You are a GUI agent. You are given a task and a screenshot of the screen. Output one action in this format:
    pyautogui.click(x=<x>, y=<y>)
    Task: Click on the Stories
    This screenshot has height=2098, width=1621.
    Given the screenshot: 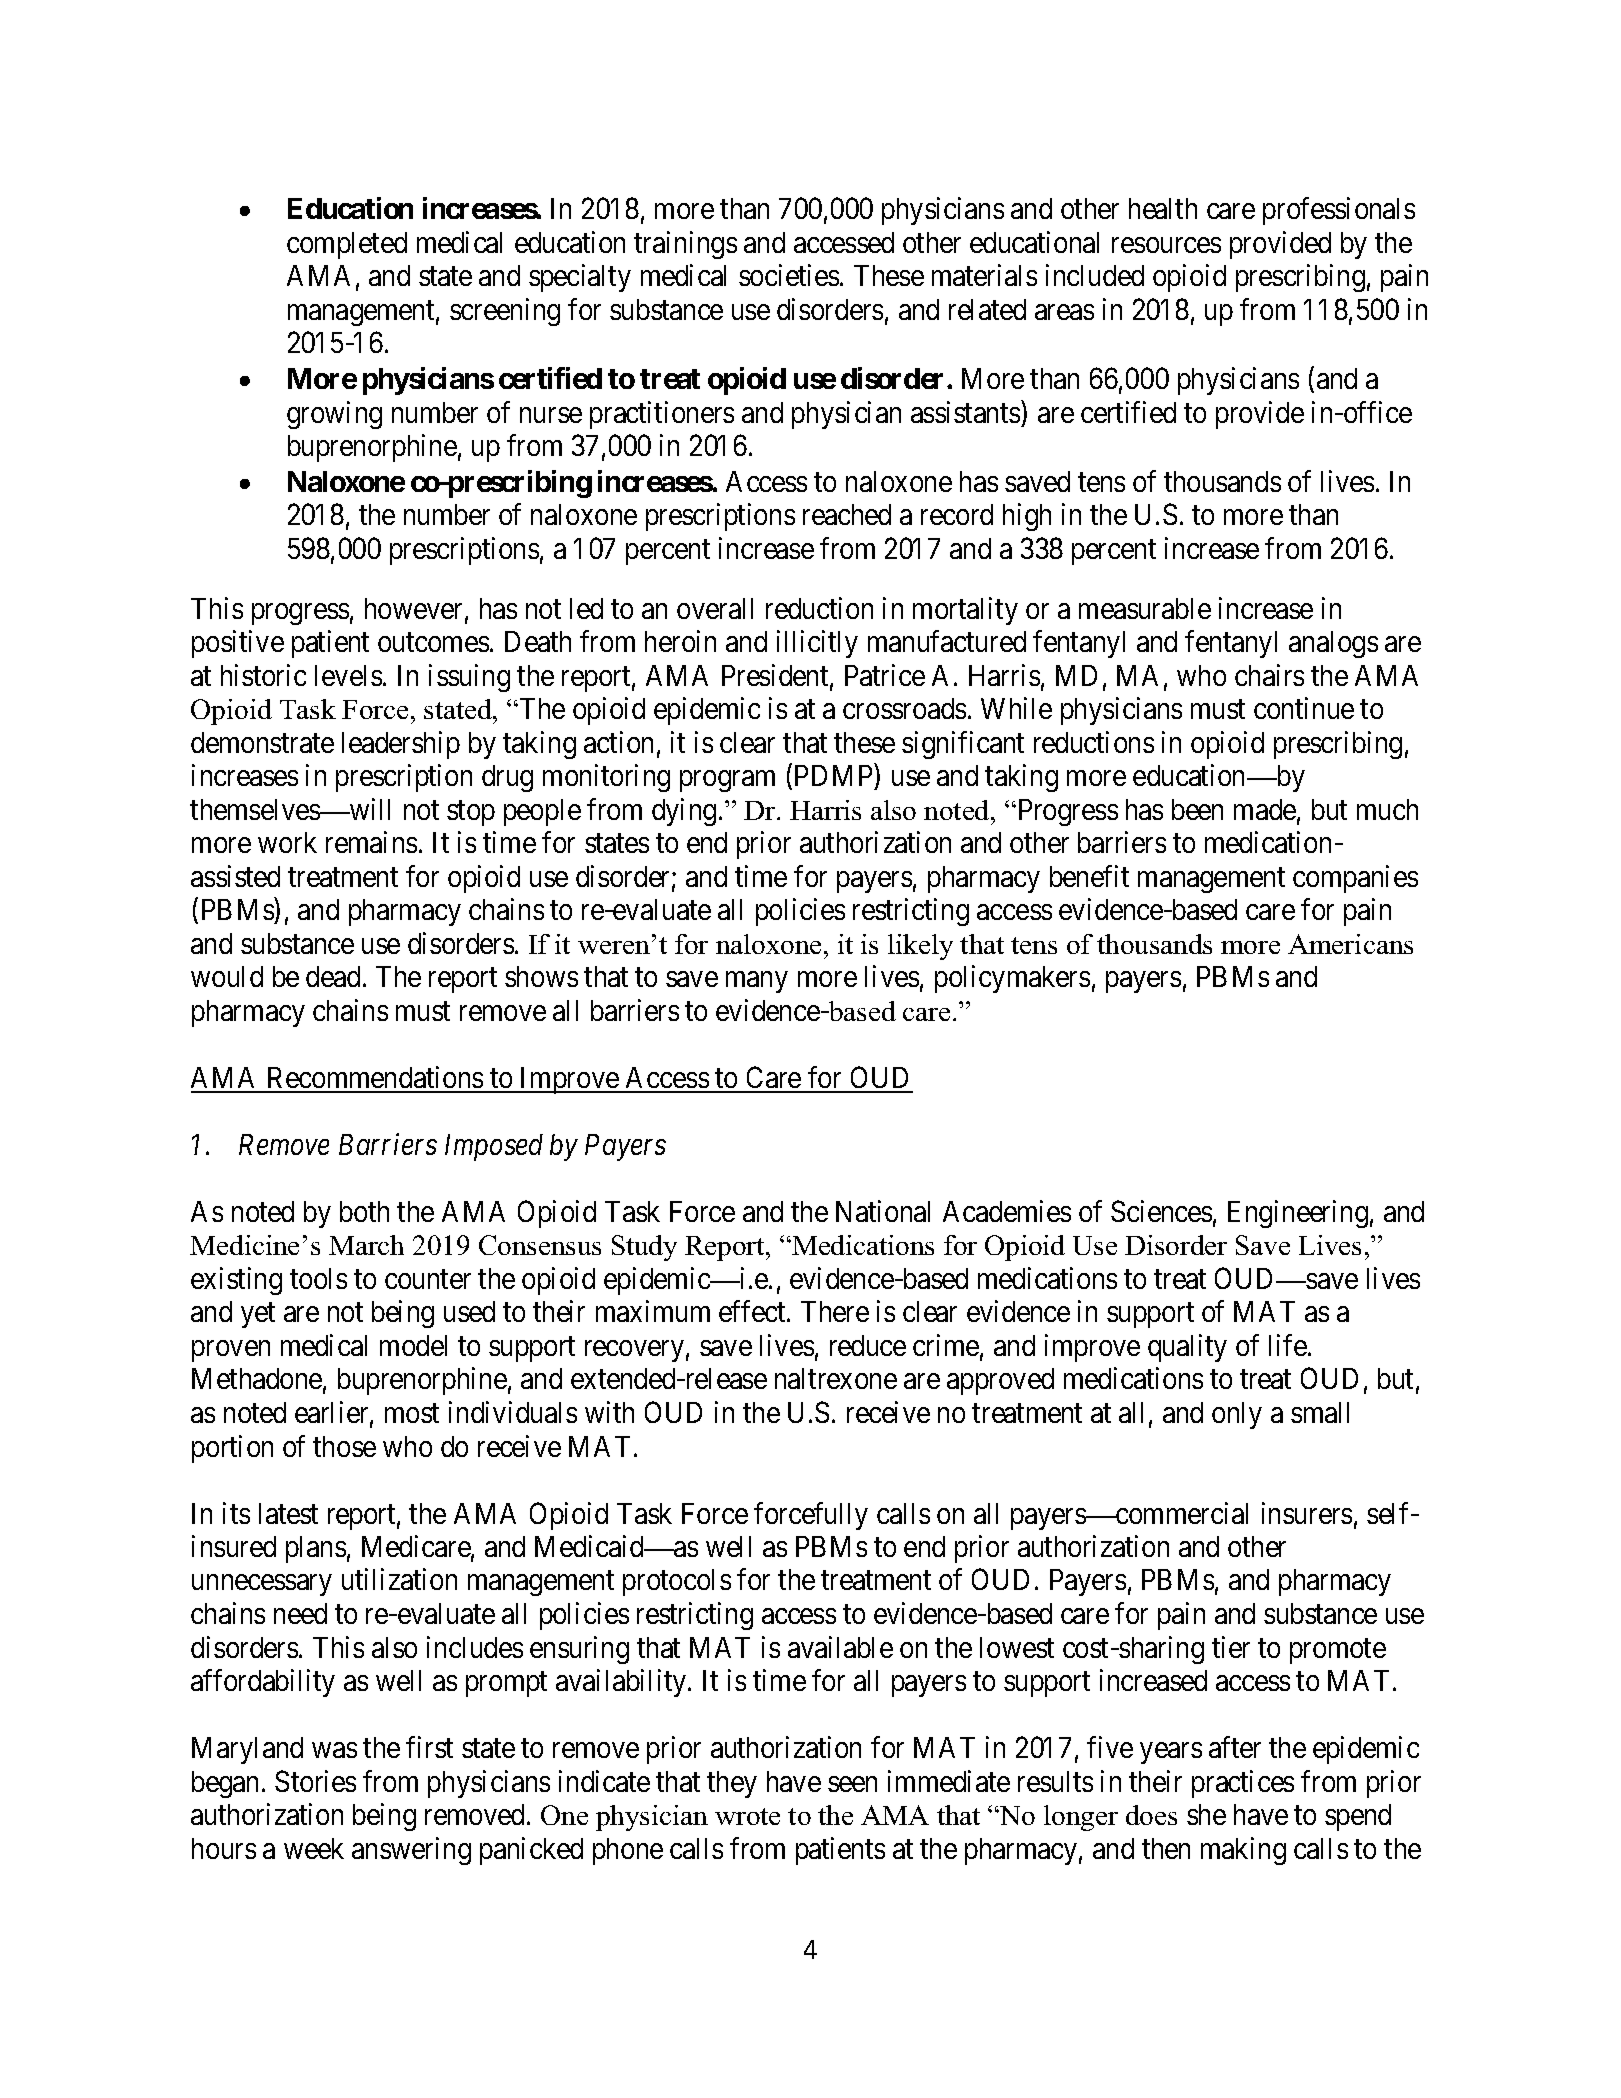 What is the action you would take?
    pyautogui.click(x=315, y=1781)
